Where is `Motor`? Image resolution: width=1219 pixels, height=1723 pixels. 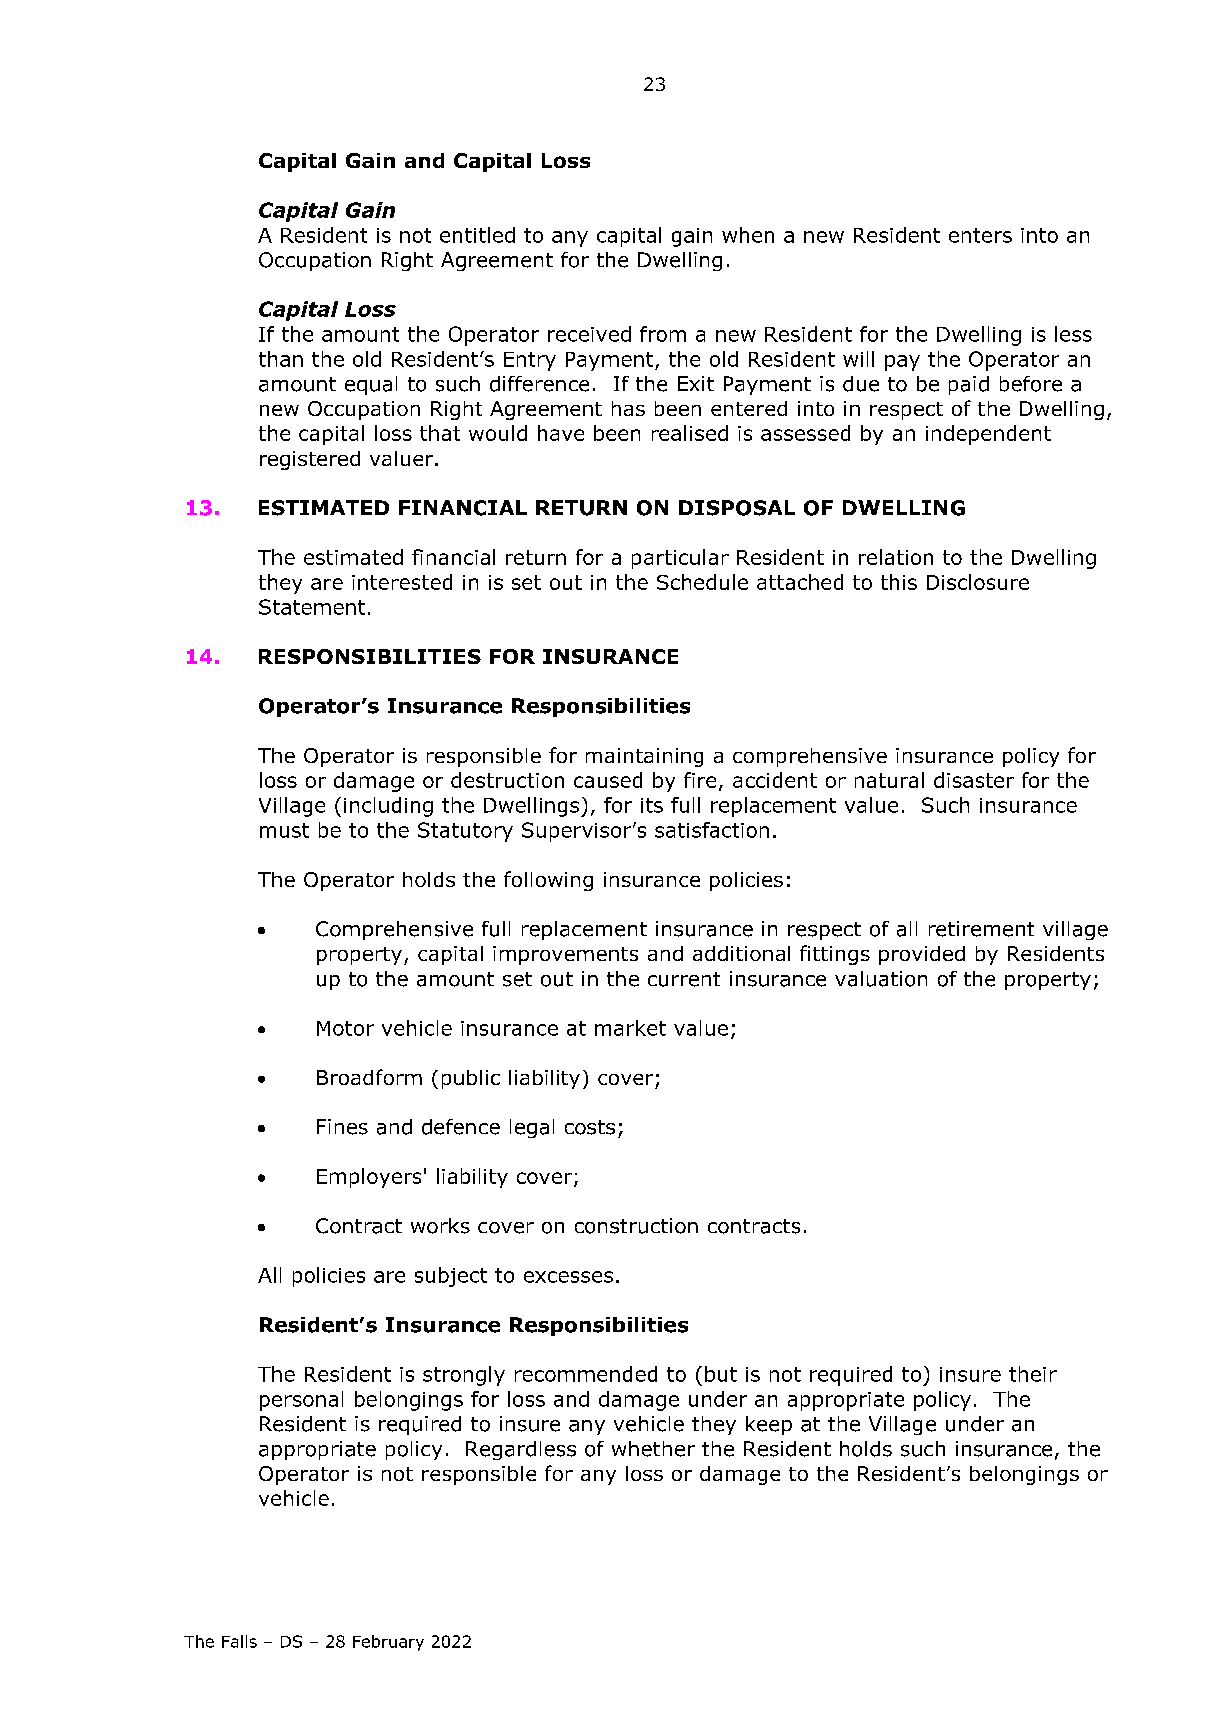
Motor is located at coordinates (345, 1028).
